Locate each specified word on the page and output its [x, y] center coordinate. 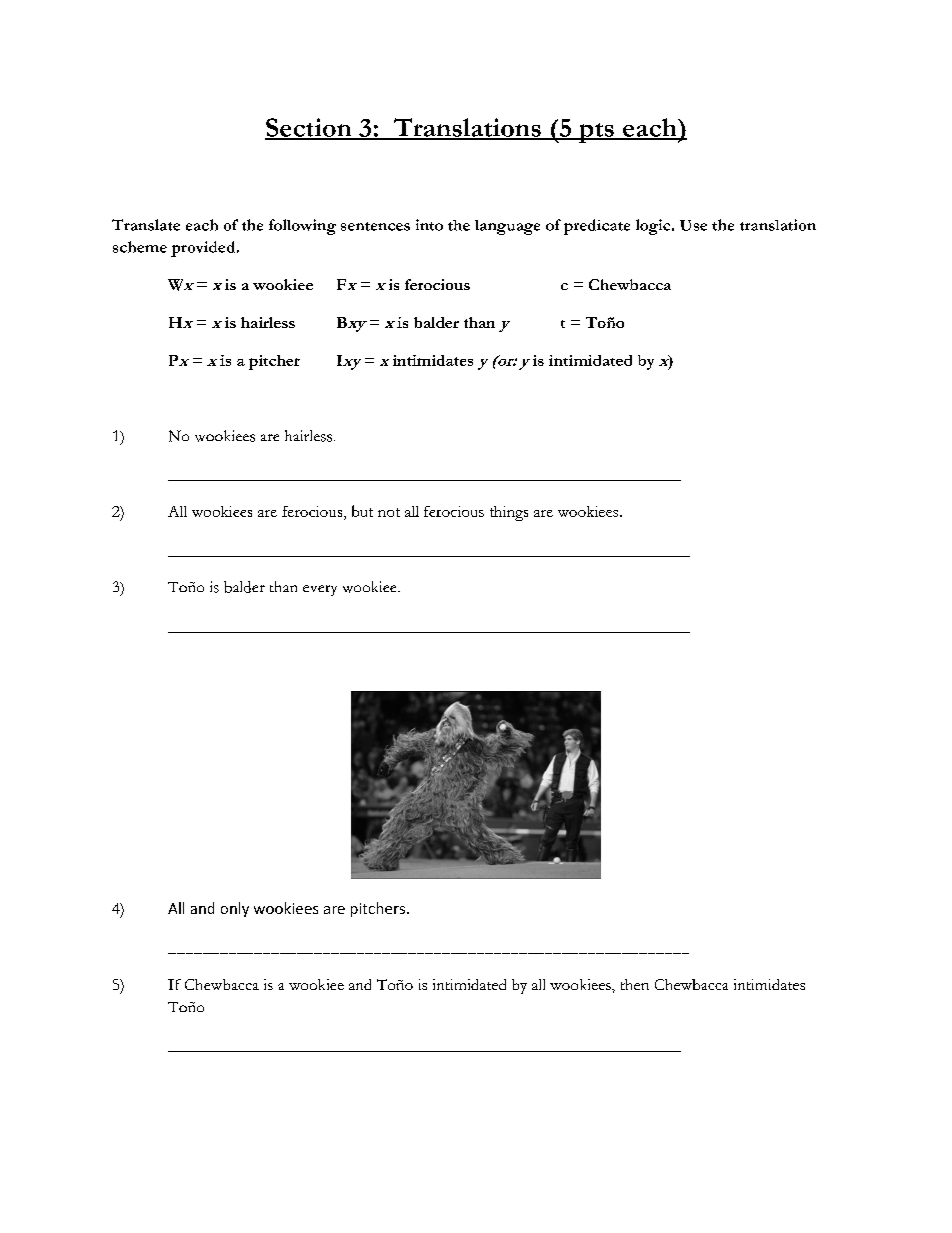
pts [596, 133]
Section [309, 128]
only [235, 909]
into [429, 225]
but [362, 511]
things [509, 513]
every [320, 590]
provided [204, 249]
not [389, 512]
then [635, 984]
